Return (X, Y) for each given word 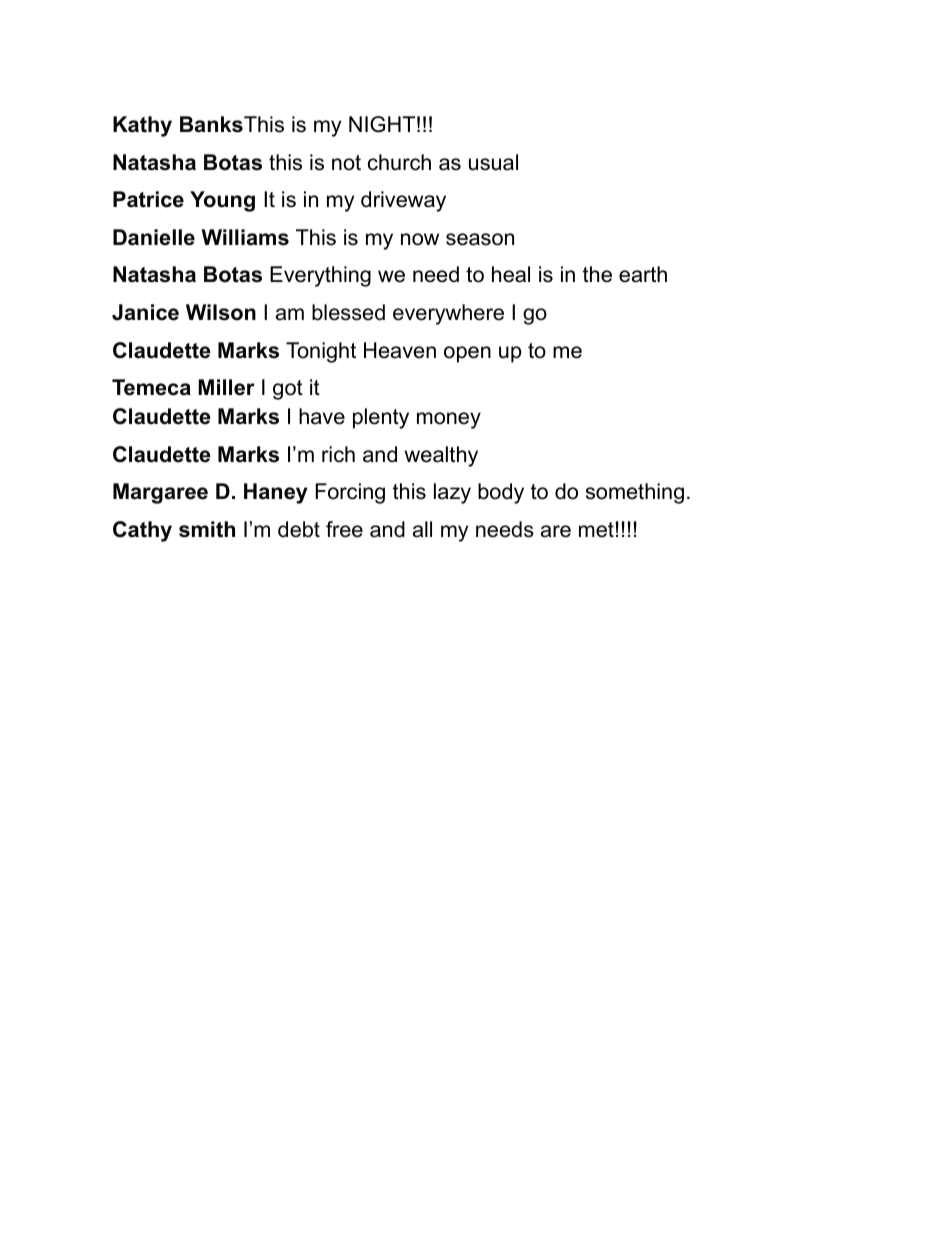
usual (493, 162)
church (399, 162)
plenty (381, 418)
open (467, 354)
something (635, 493)
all (422, 529)
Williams (245, 237)
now (420, 239)
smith (207, 529)
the (597, 274)
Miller (226, 387)
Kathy (142, 126)
